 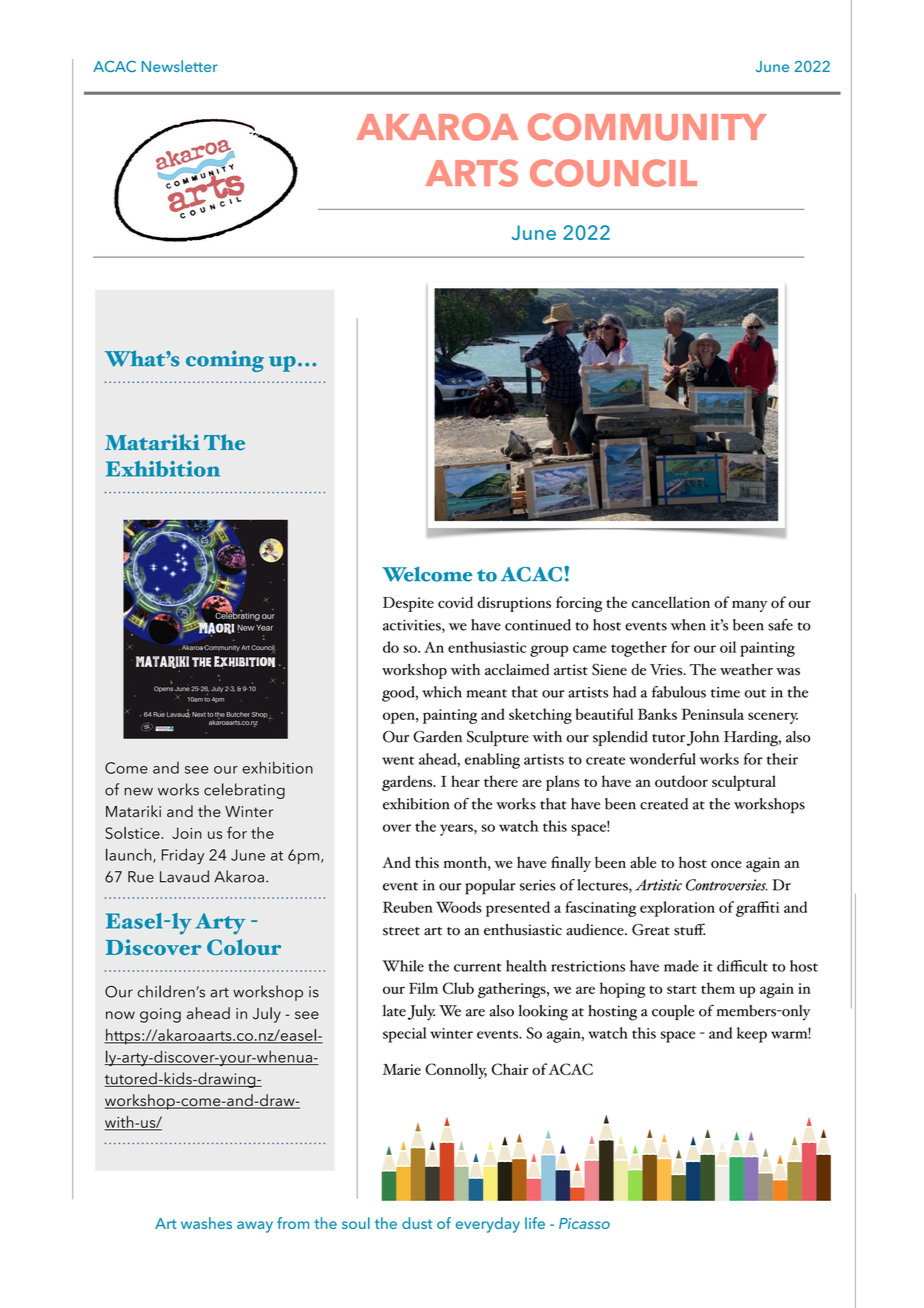 What do you see at coordinates (417, 1223) in the screenshot?
I see `dust` at bounding box center [417, 1223].
